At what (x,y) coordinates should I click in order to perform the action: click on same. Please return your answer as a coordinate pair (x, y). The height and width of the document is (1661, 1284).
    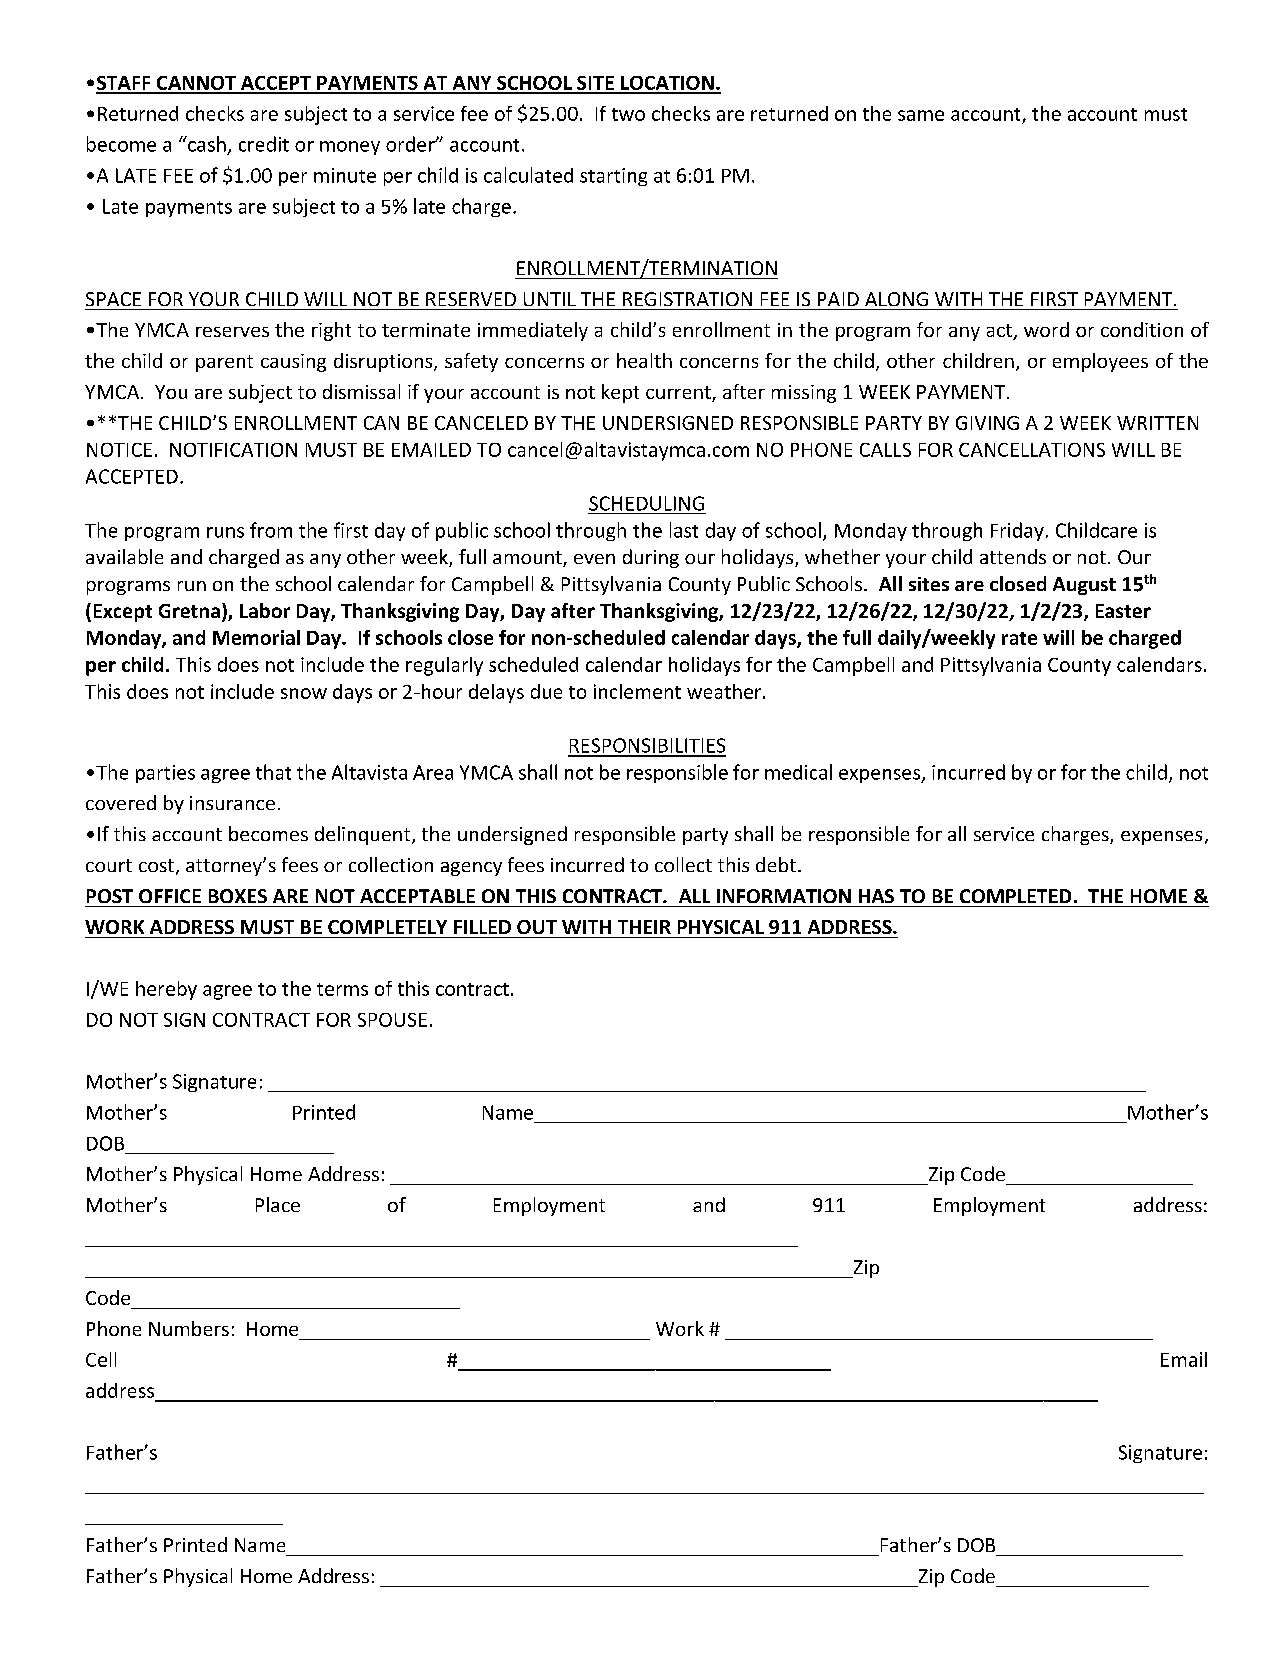
    Looking at the image, I should click on (921, 115).
